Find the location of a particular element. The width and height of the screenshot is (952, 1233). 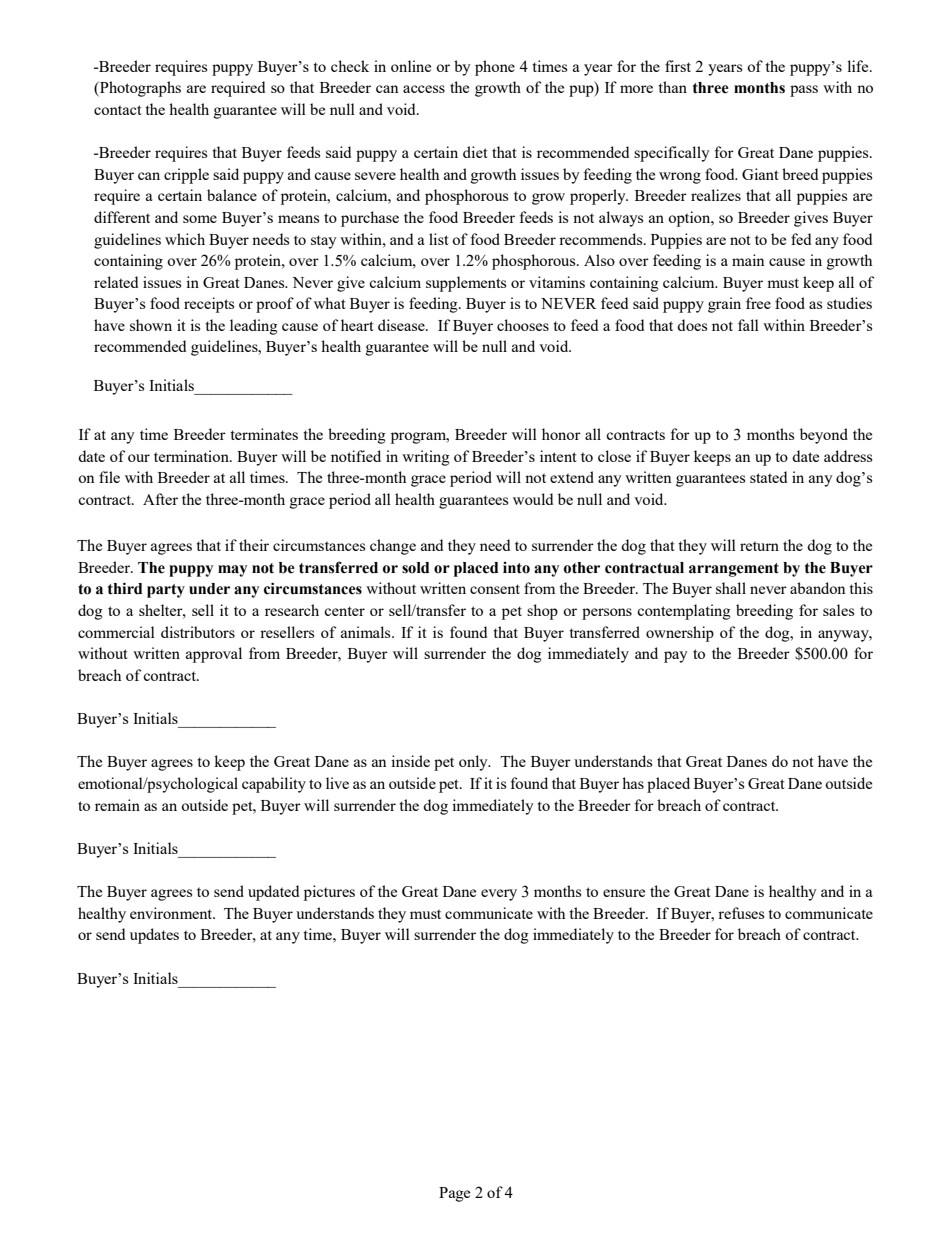

phone is located at coordinates (495, 68).
